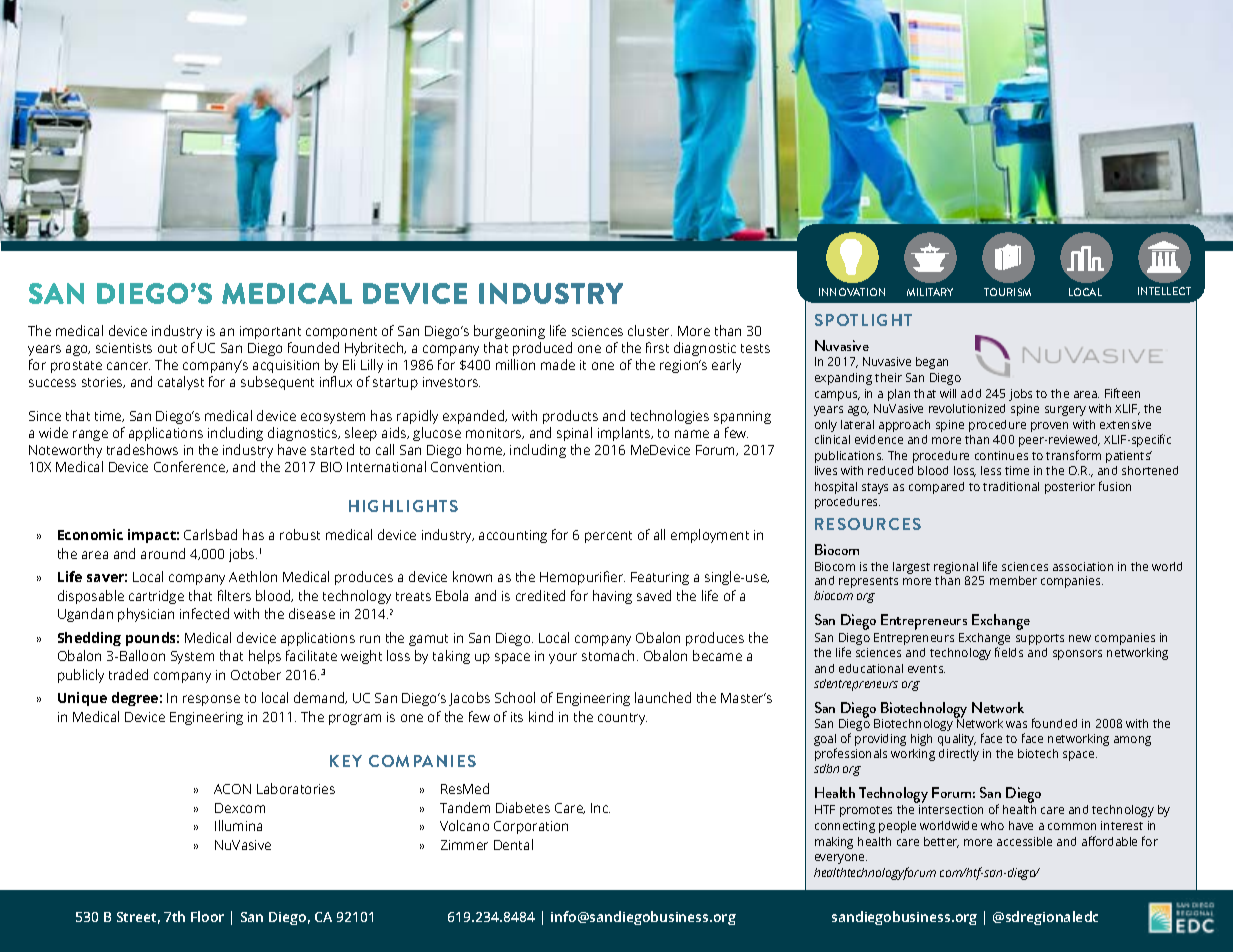 The image size is (1233, 952). What do you see at coordinates (1007, 292) in the screenshot?
I see `TOURISM` at bounding box center [1007, 292].
